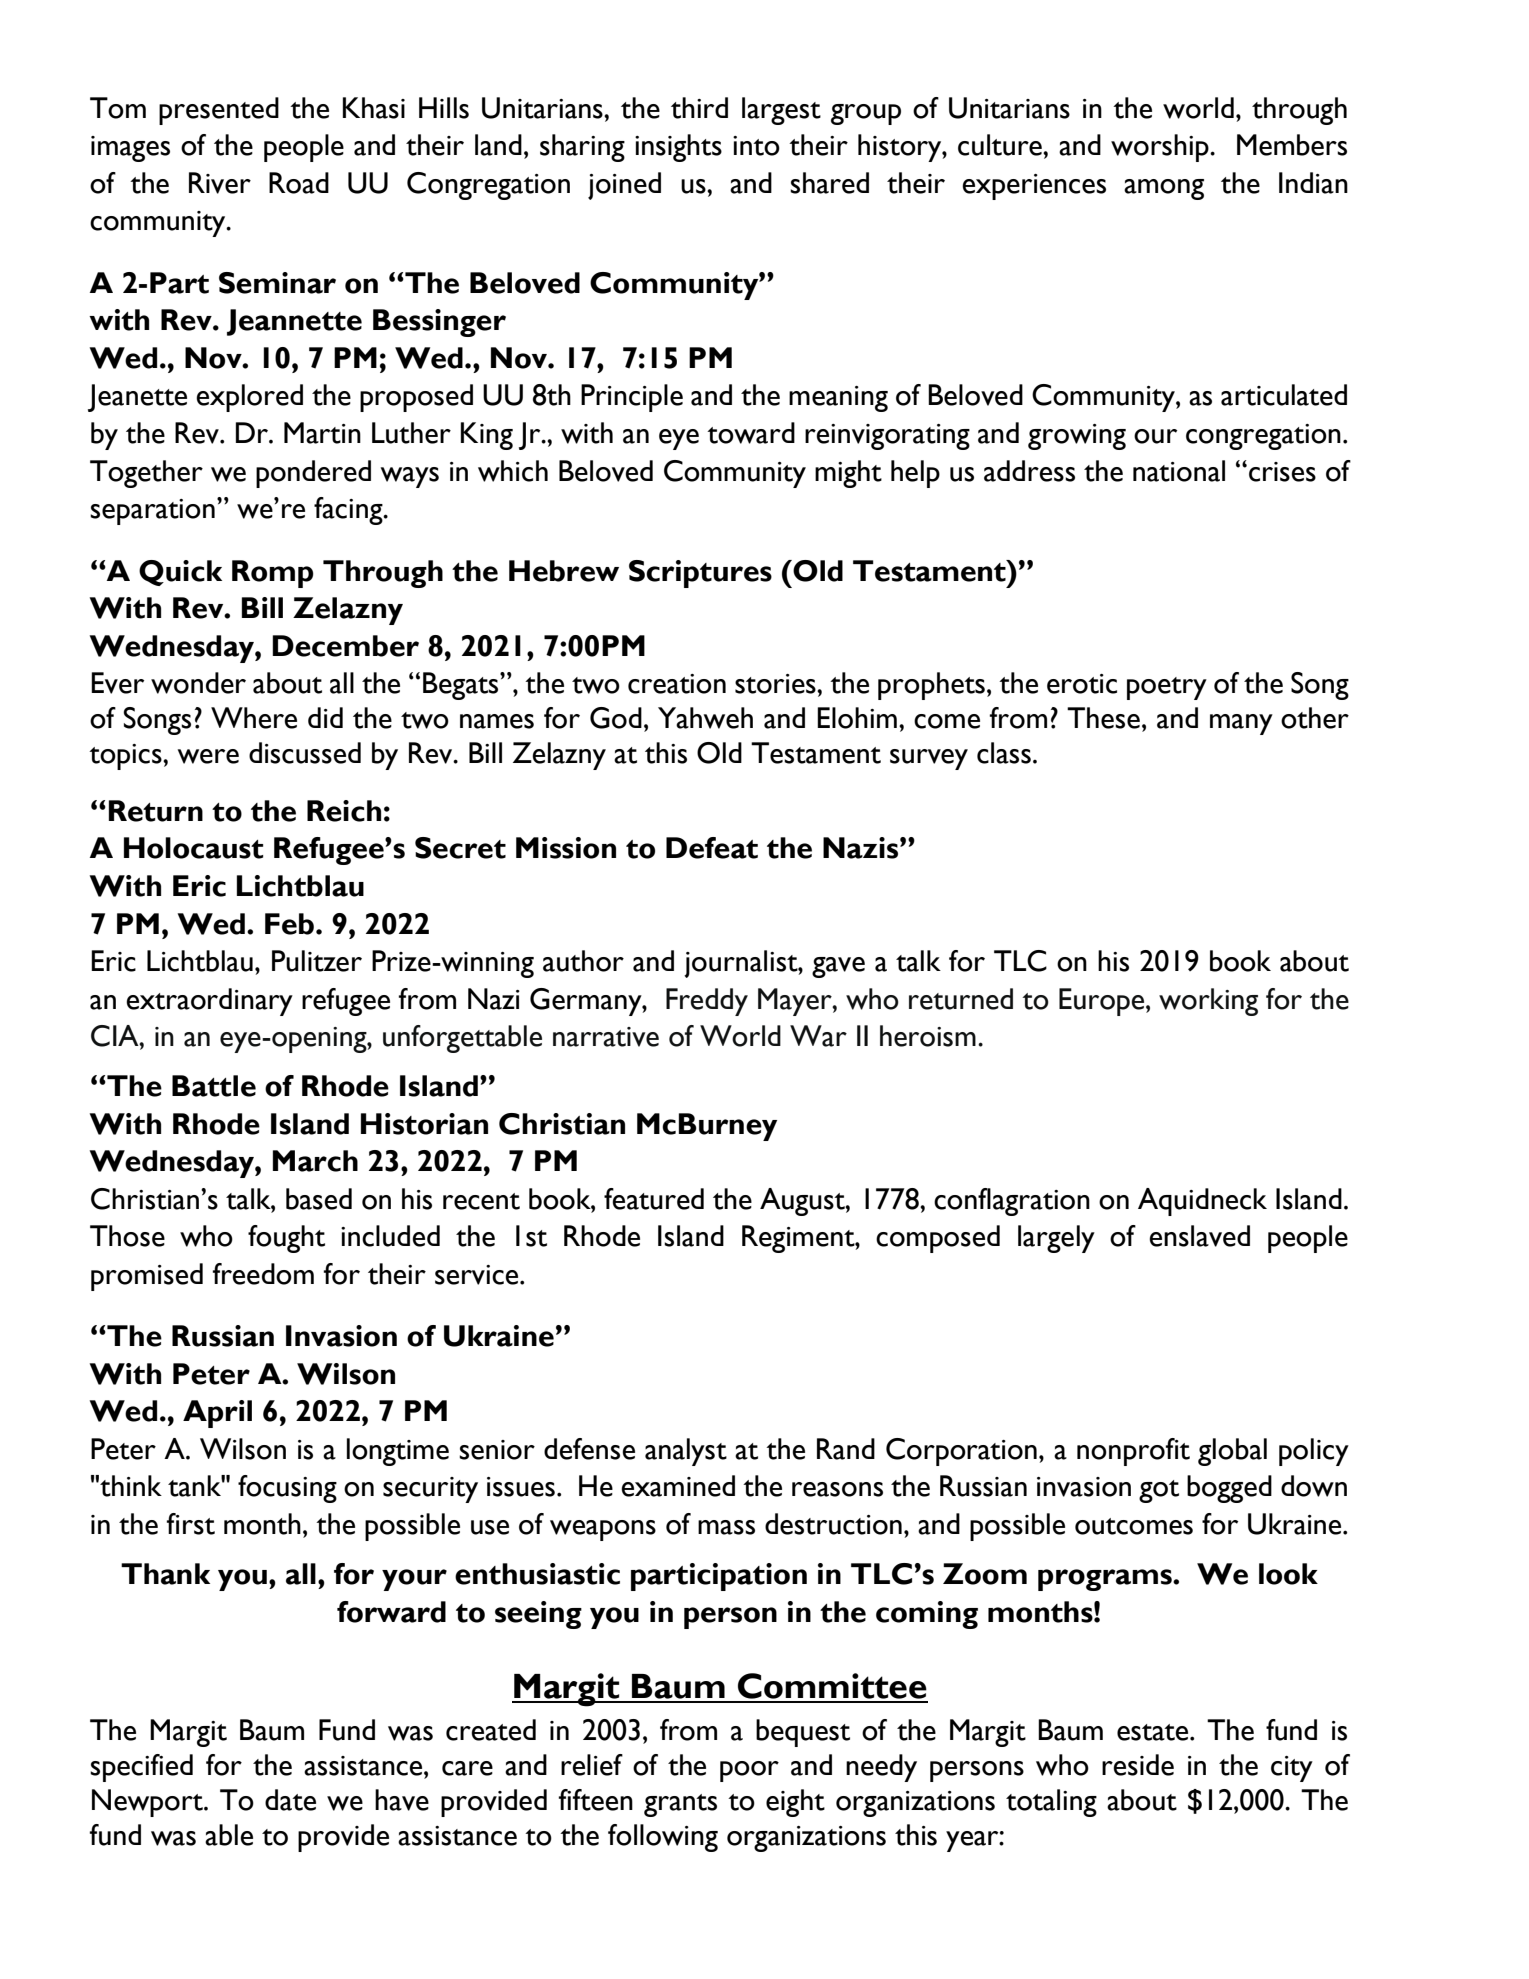  What do you see at coordinates (1138, 1765) in the screenshot?
I see `reside` at bounding box center [1138, 1765].
